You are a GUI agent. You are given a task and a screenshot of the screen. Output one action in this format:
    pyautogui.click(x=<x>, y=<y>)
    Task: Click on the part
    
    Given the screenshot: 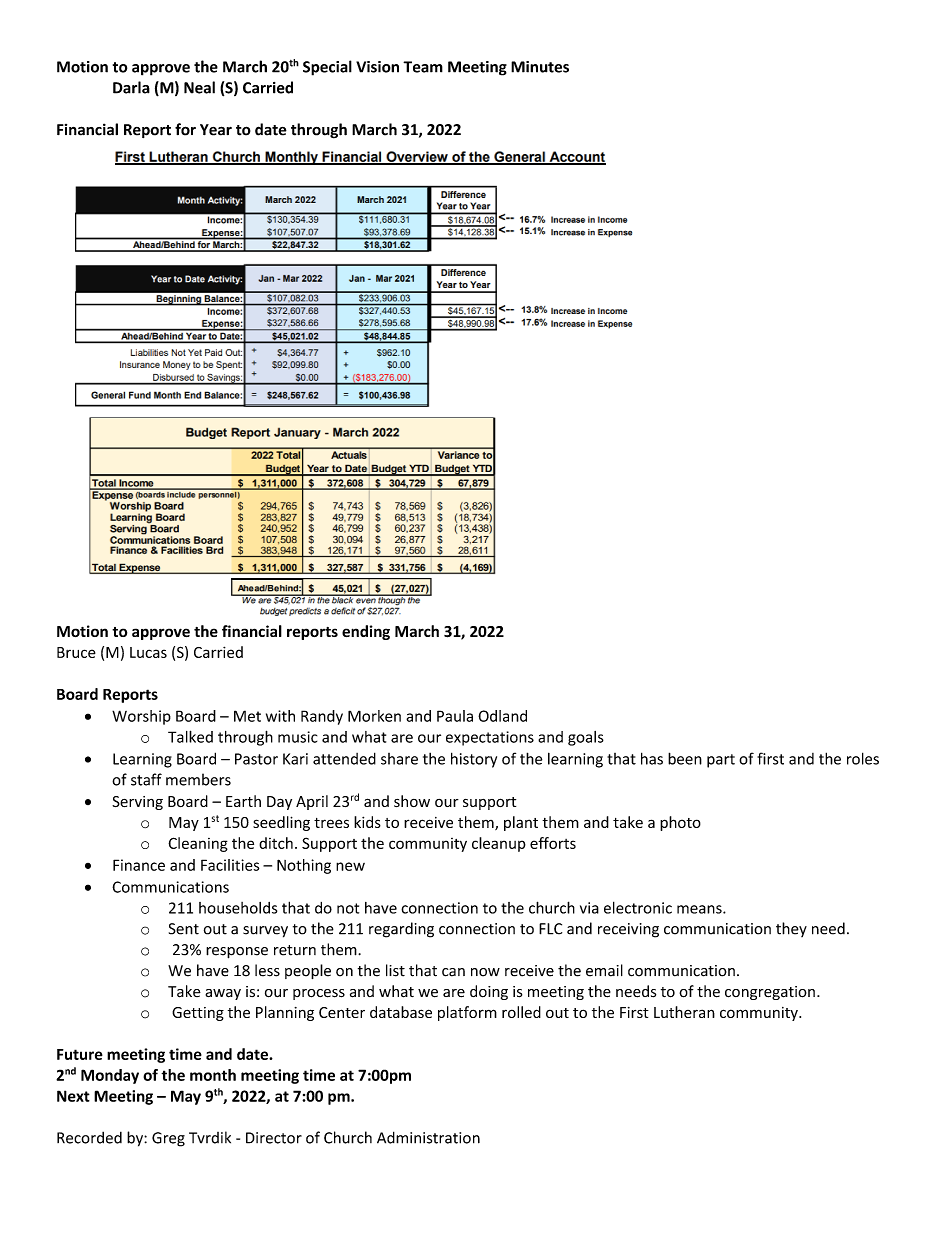 What is the action you would take?
    pyautogui.click(x=721, y=761)
